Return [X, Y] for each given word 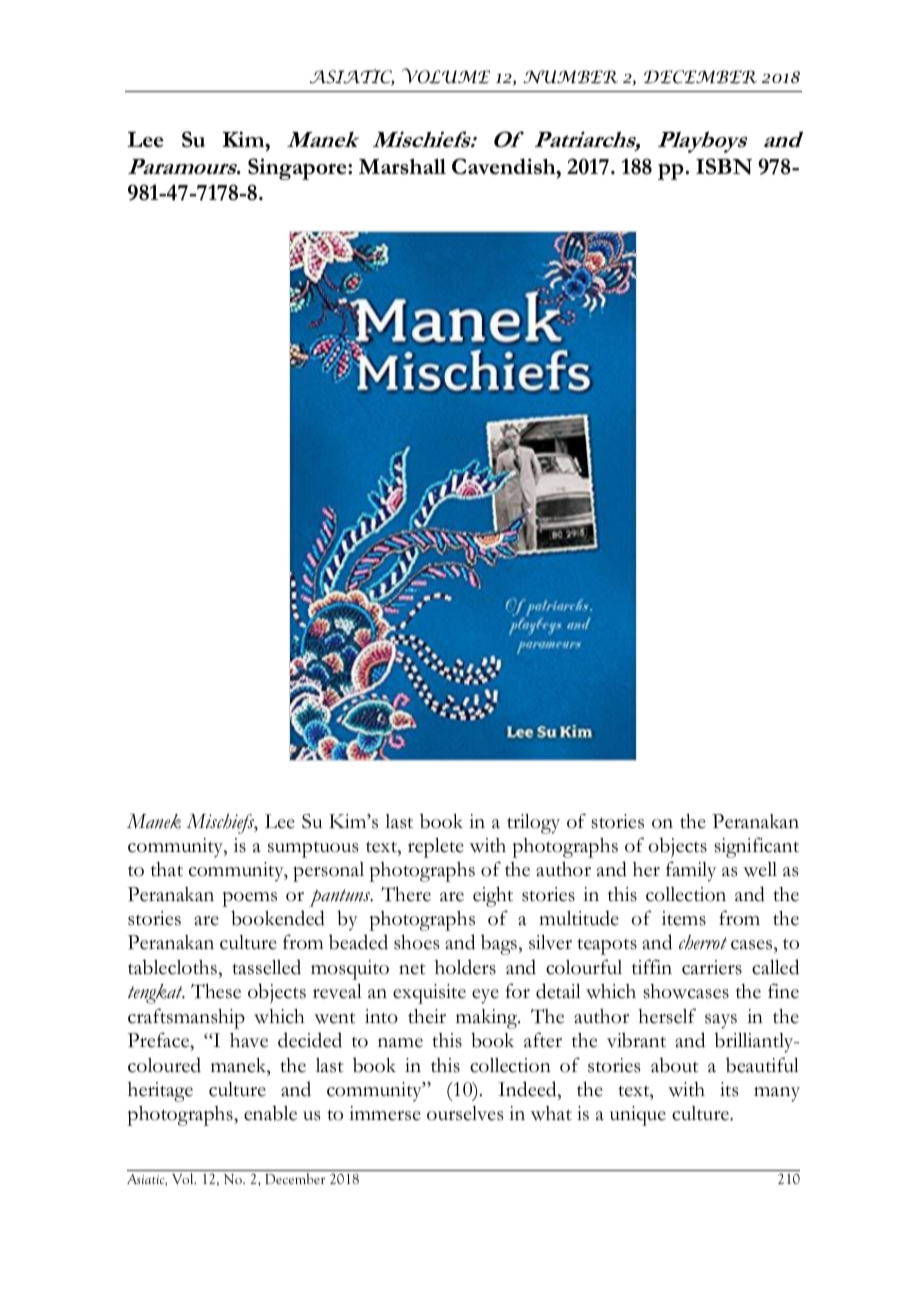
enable [270, 1113]
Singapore [298, 169]
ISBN [724, 166]
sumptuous [313, 849]
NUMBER [570, 77]
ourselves [465, 1113]
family [691, 871]
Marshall [402, 166]
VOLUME [446, 76]
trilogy [533, 824]
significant [756, 847]
